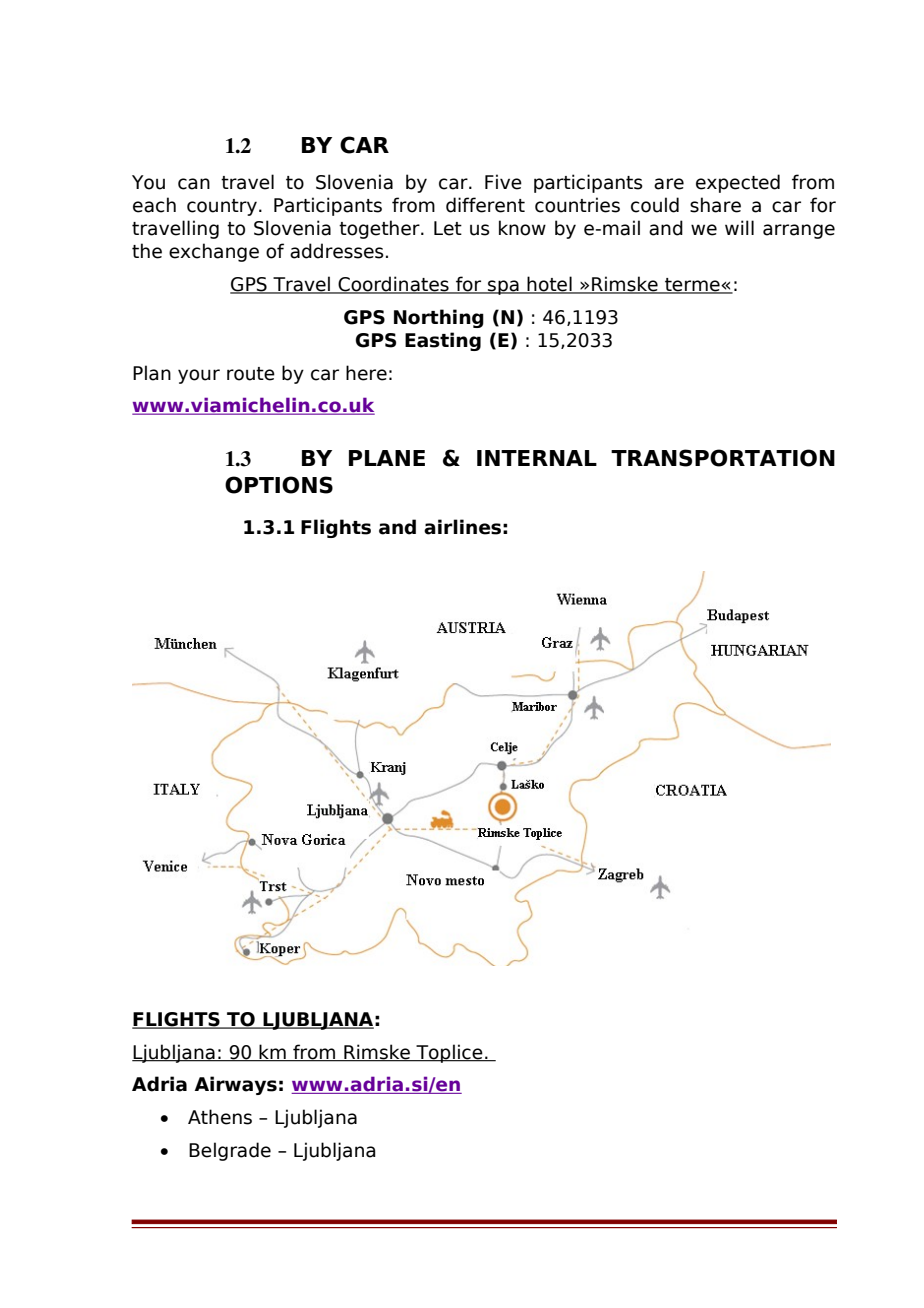 The width and height of the image is (924, 1308). Describe the element at coordinates (220, 1117) in the image. I see `Athens` at that location.
